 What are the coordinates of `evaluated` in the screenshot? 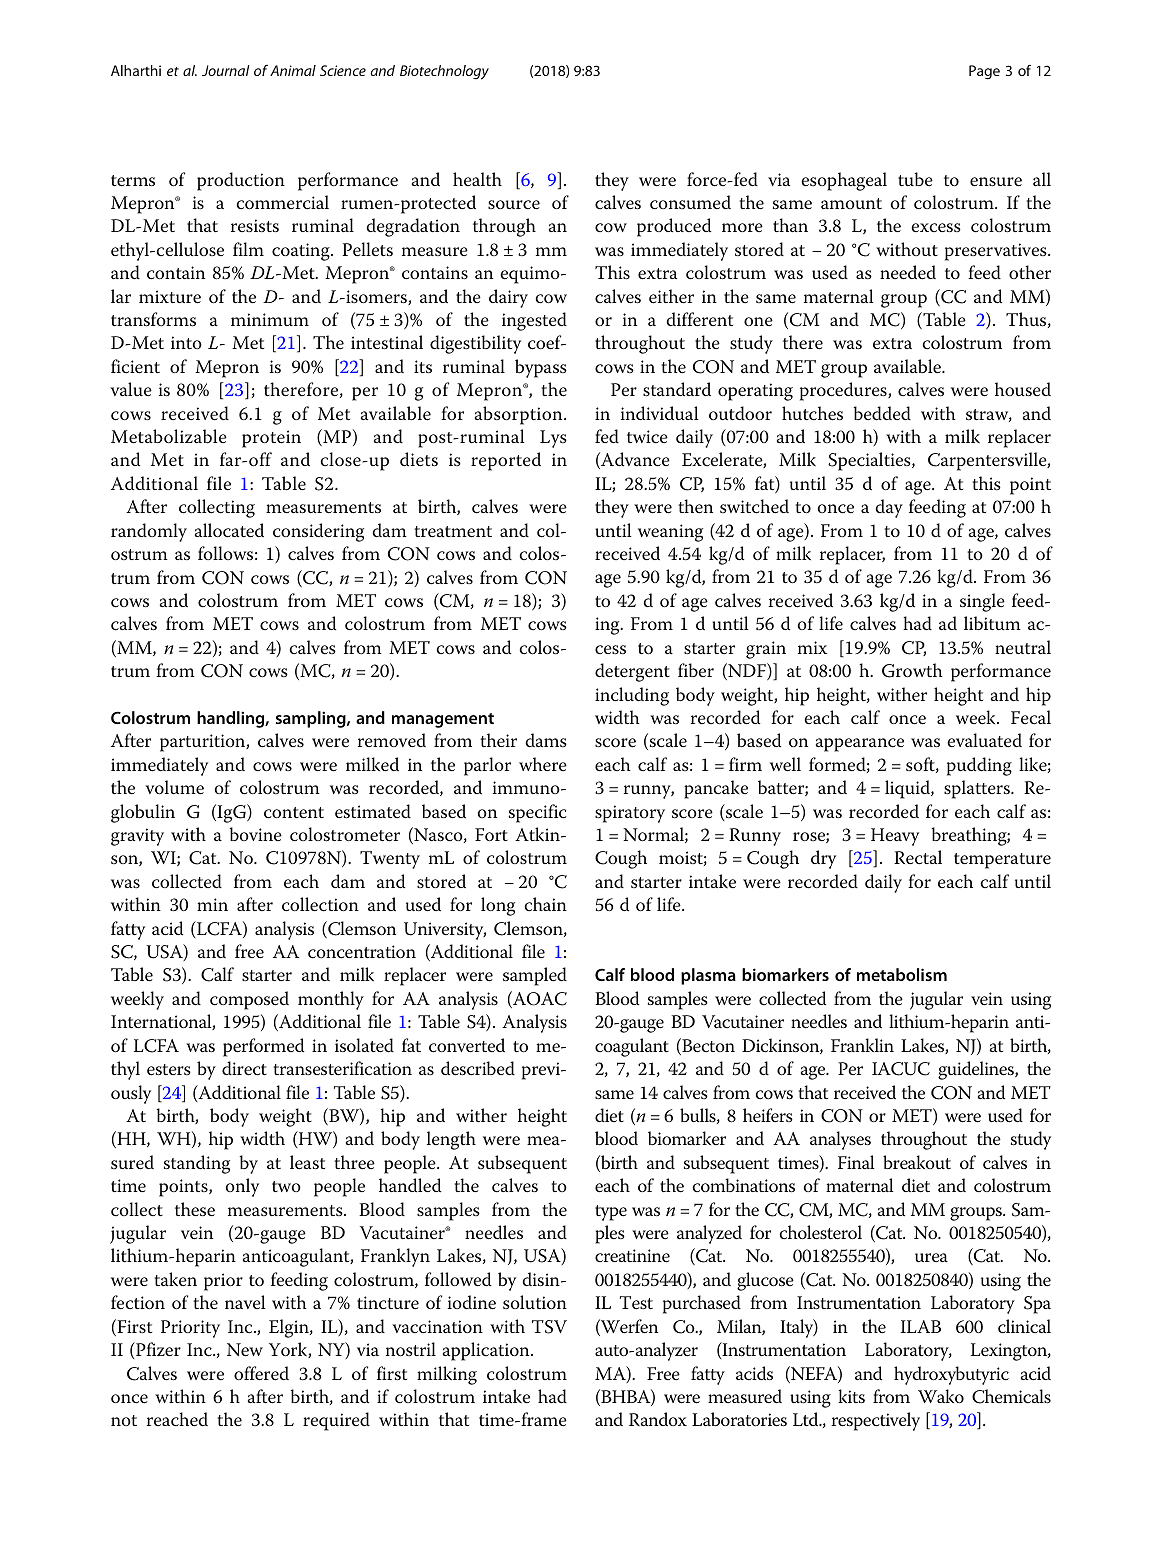 It's located at (984, 740).
